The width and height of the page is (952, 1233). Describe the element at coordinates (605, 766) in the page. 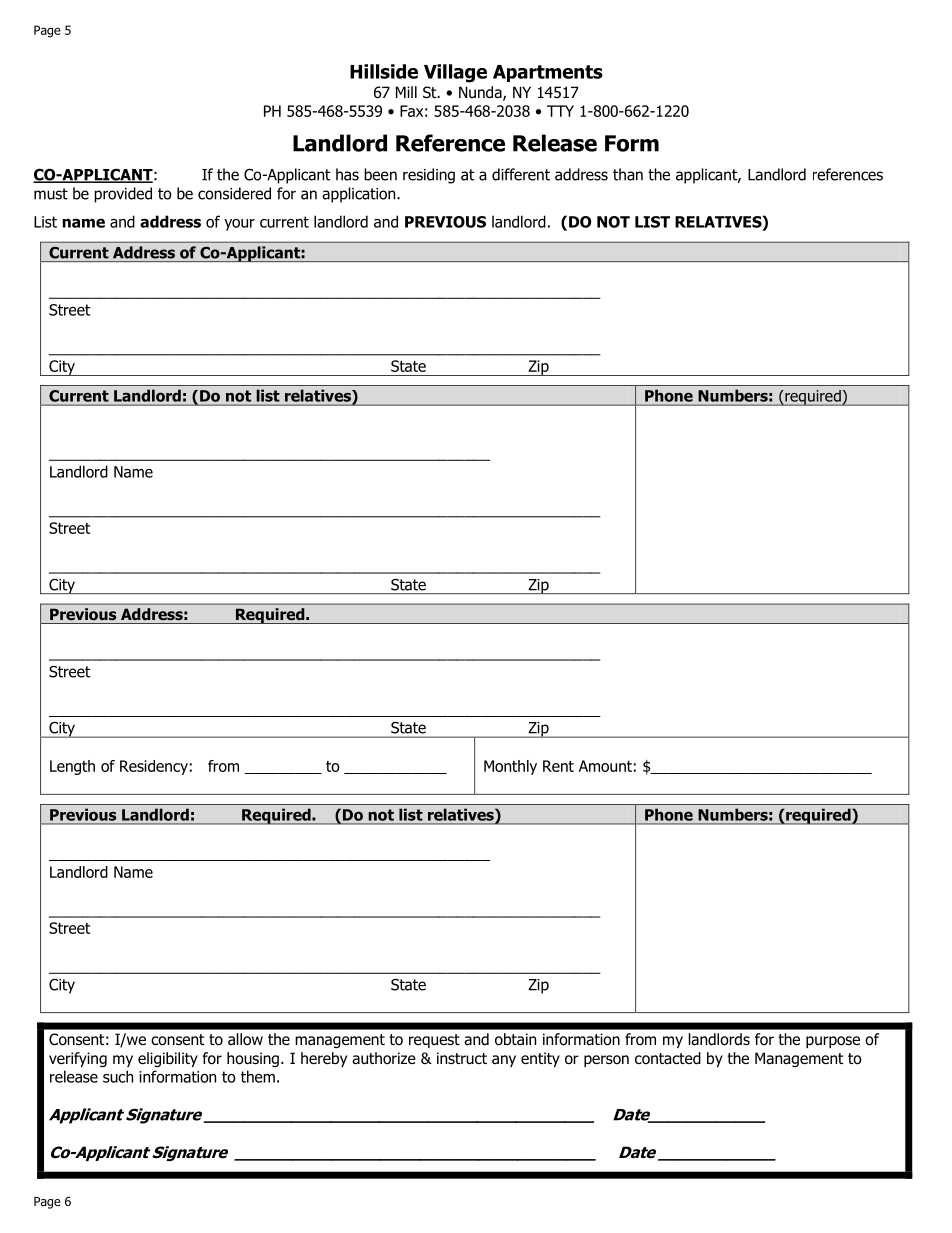

I see `Amount` at that location.
